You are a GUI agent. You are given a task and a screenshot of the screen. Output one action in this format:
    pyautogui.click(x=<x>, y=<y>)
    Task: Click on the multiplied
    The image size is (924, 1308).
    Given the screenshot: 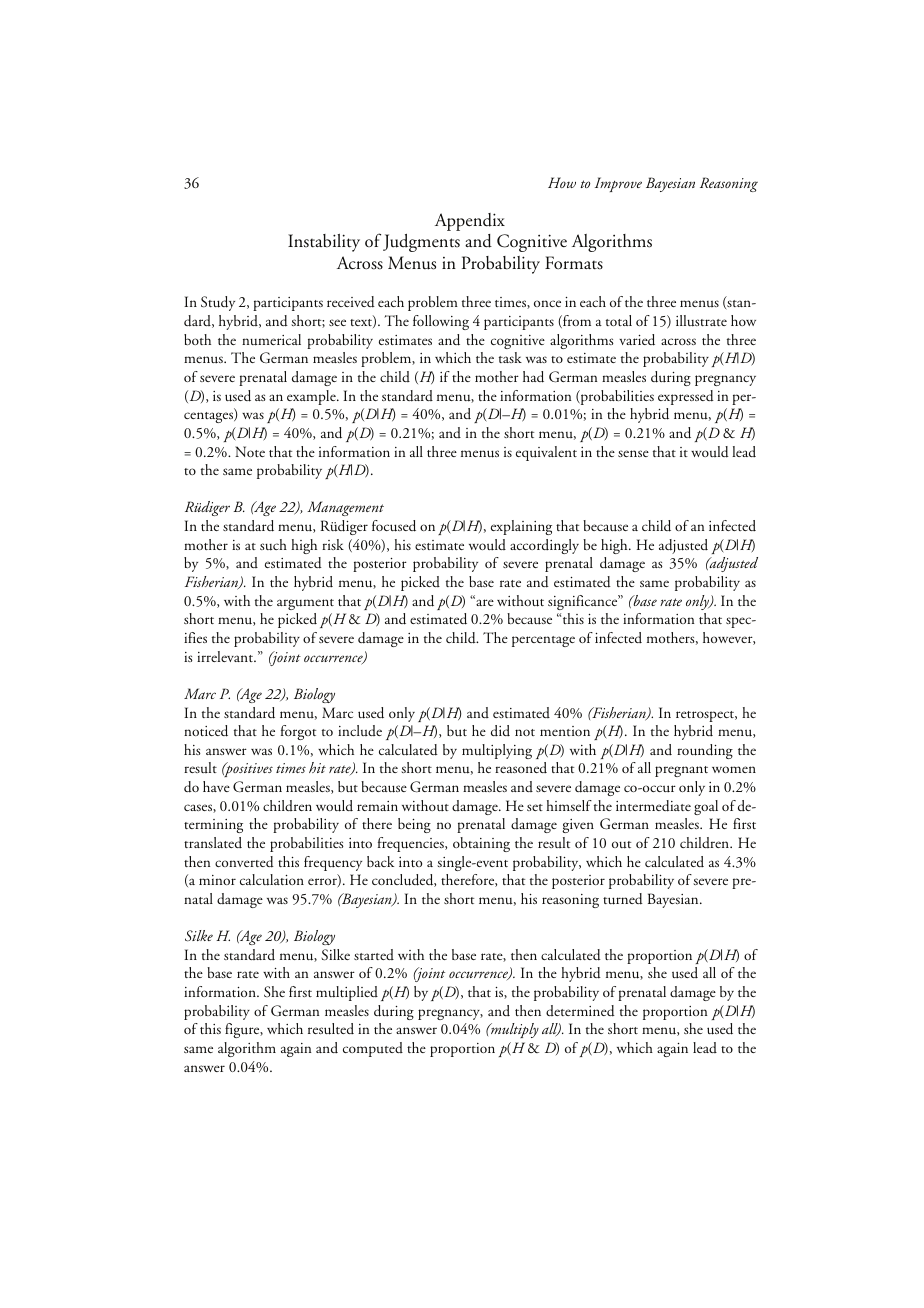 What is the action you would take?
    pyautogui.click(x=347, y=993)
